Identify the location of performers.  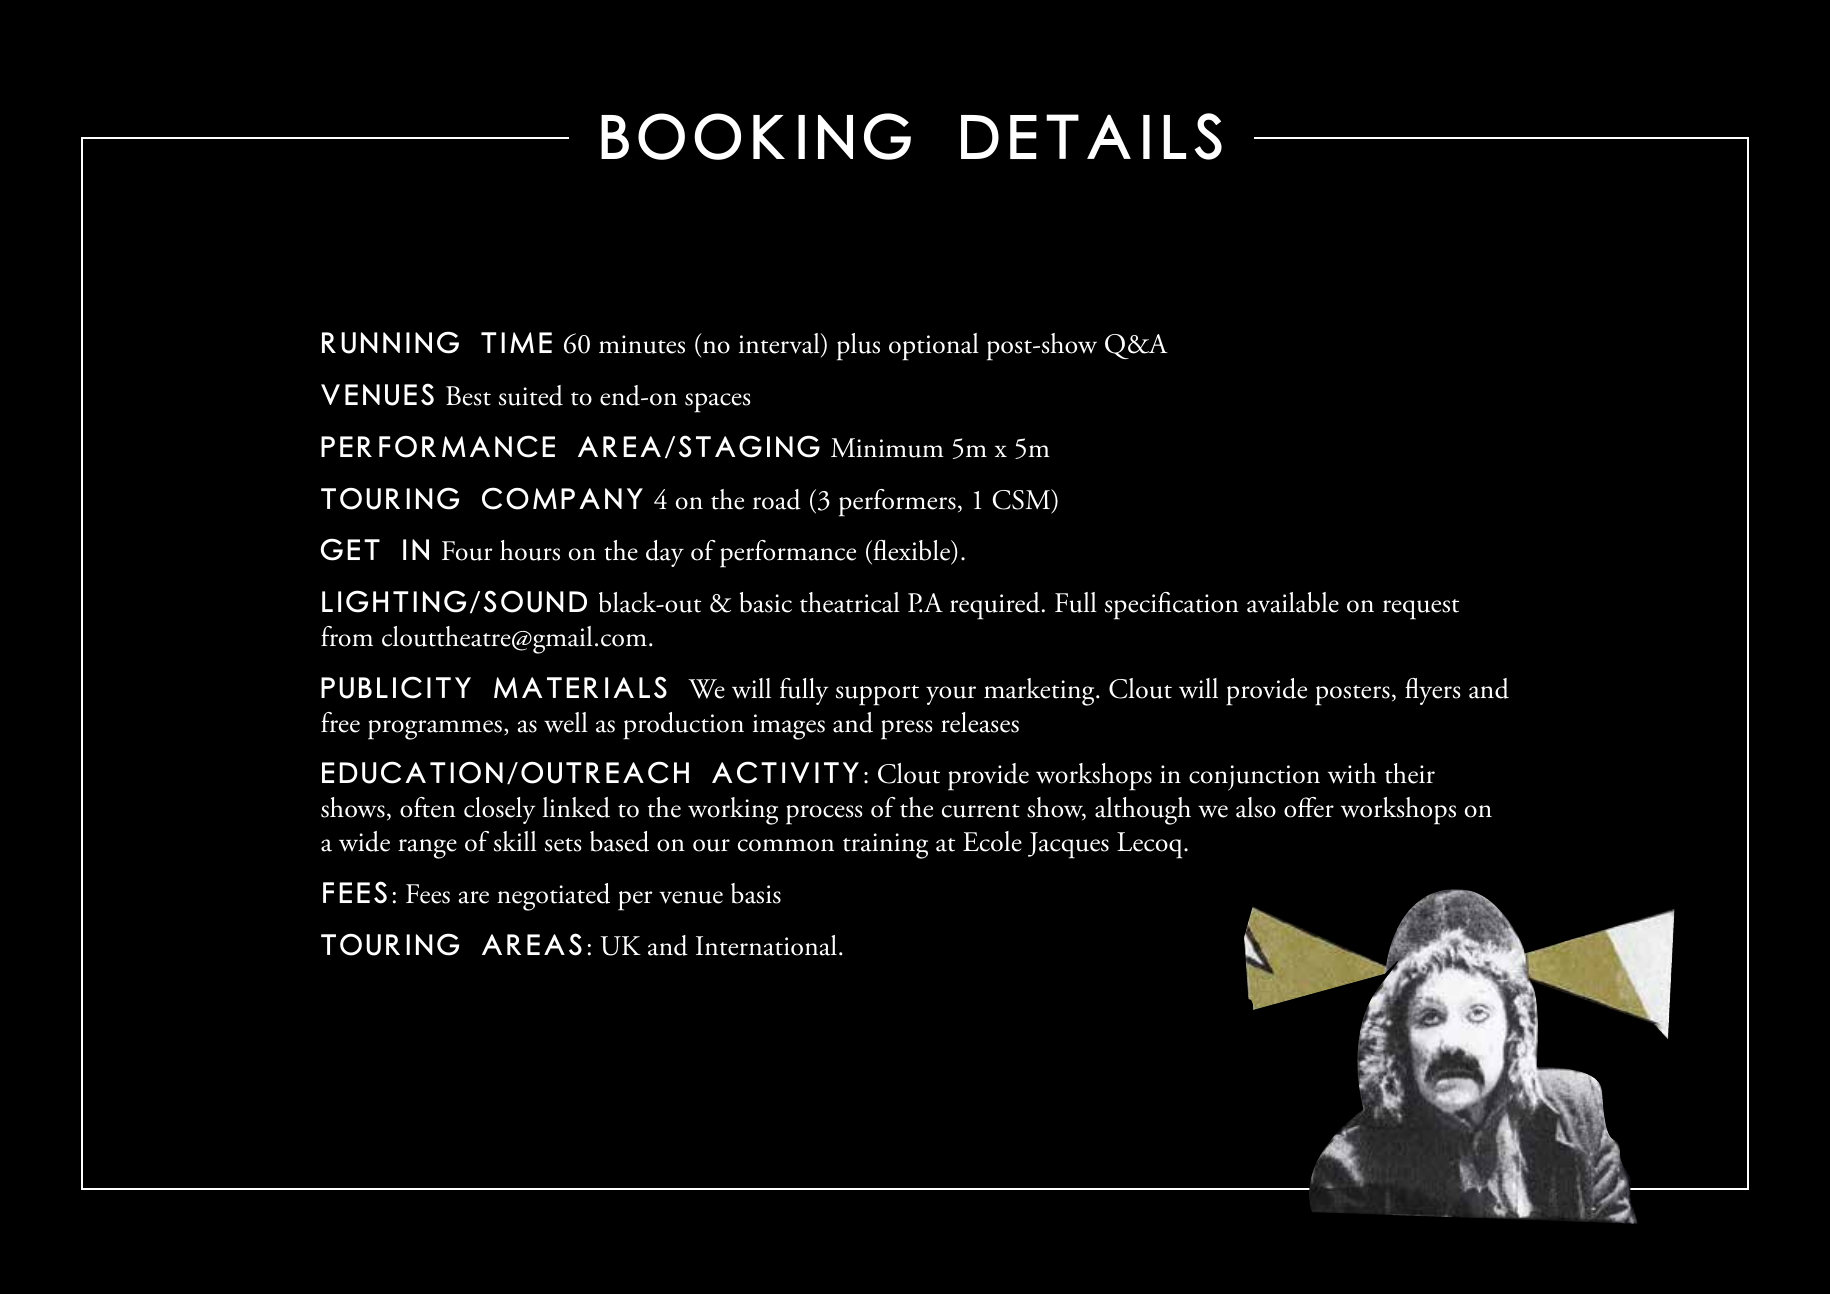
(897, 503).
